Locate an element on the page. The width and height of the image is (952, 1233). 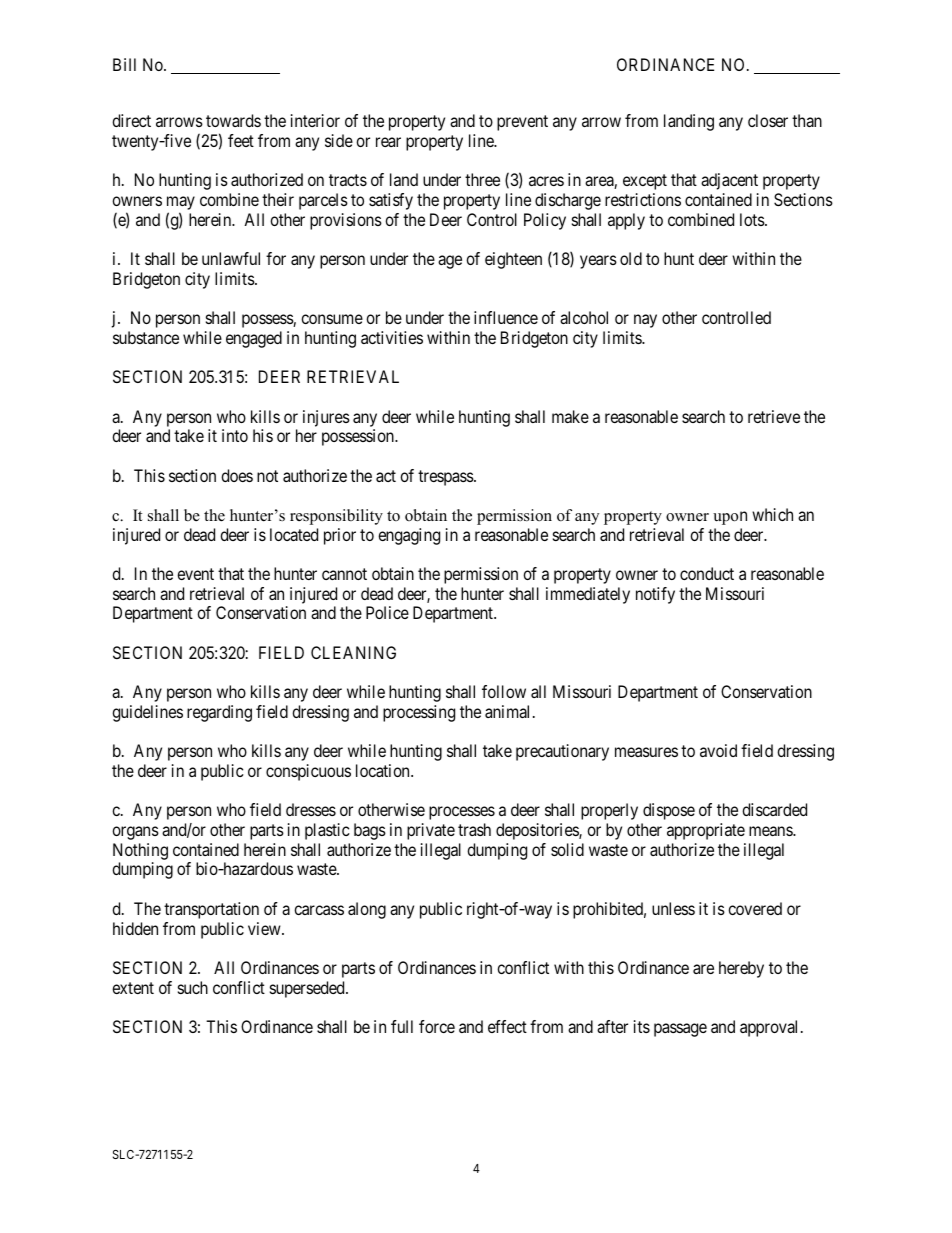
influence is located at coordinates (506, 317).
